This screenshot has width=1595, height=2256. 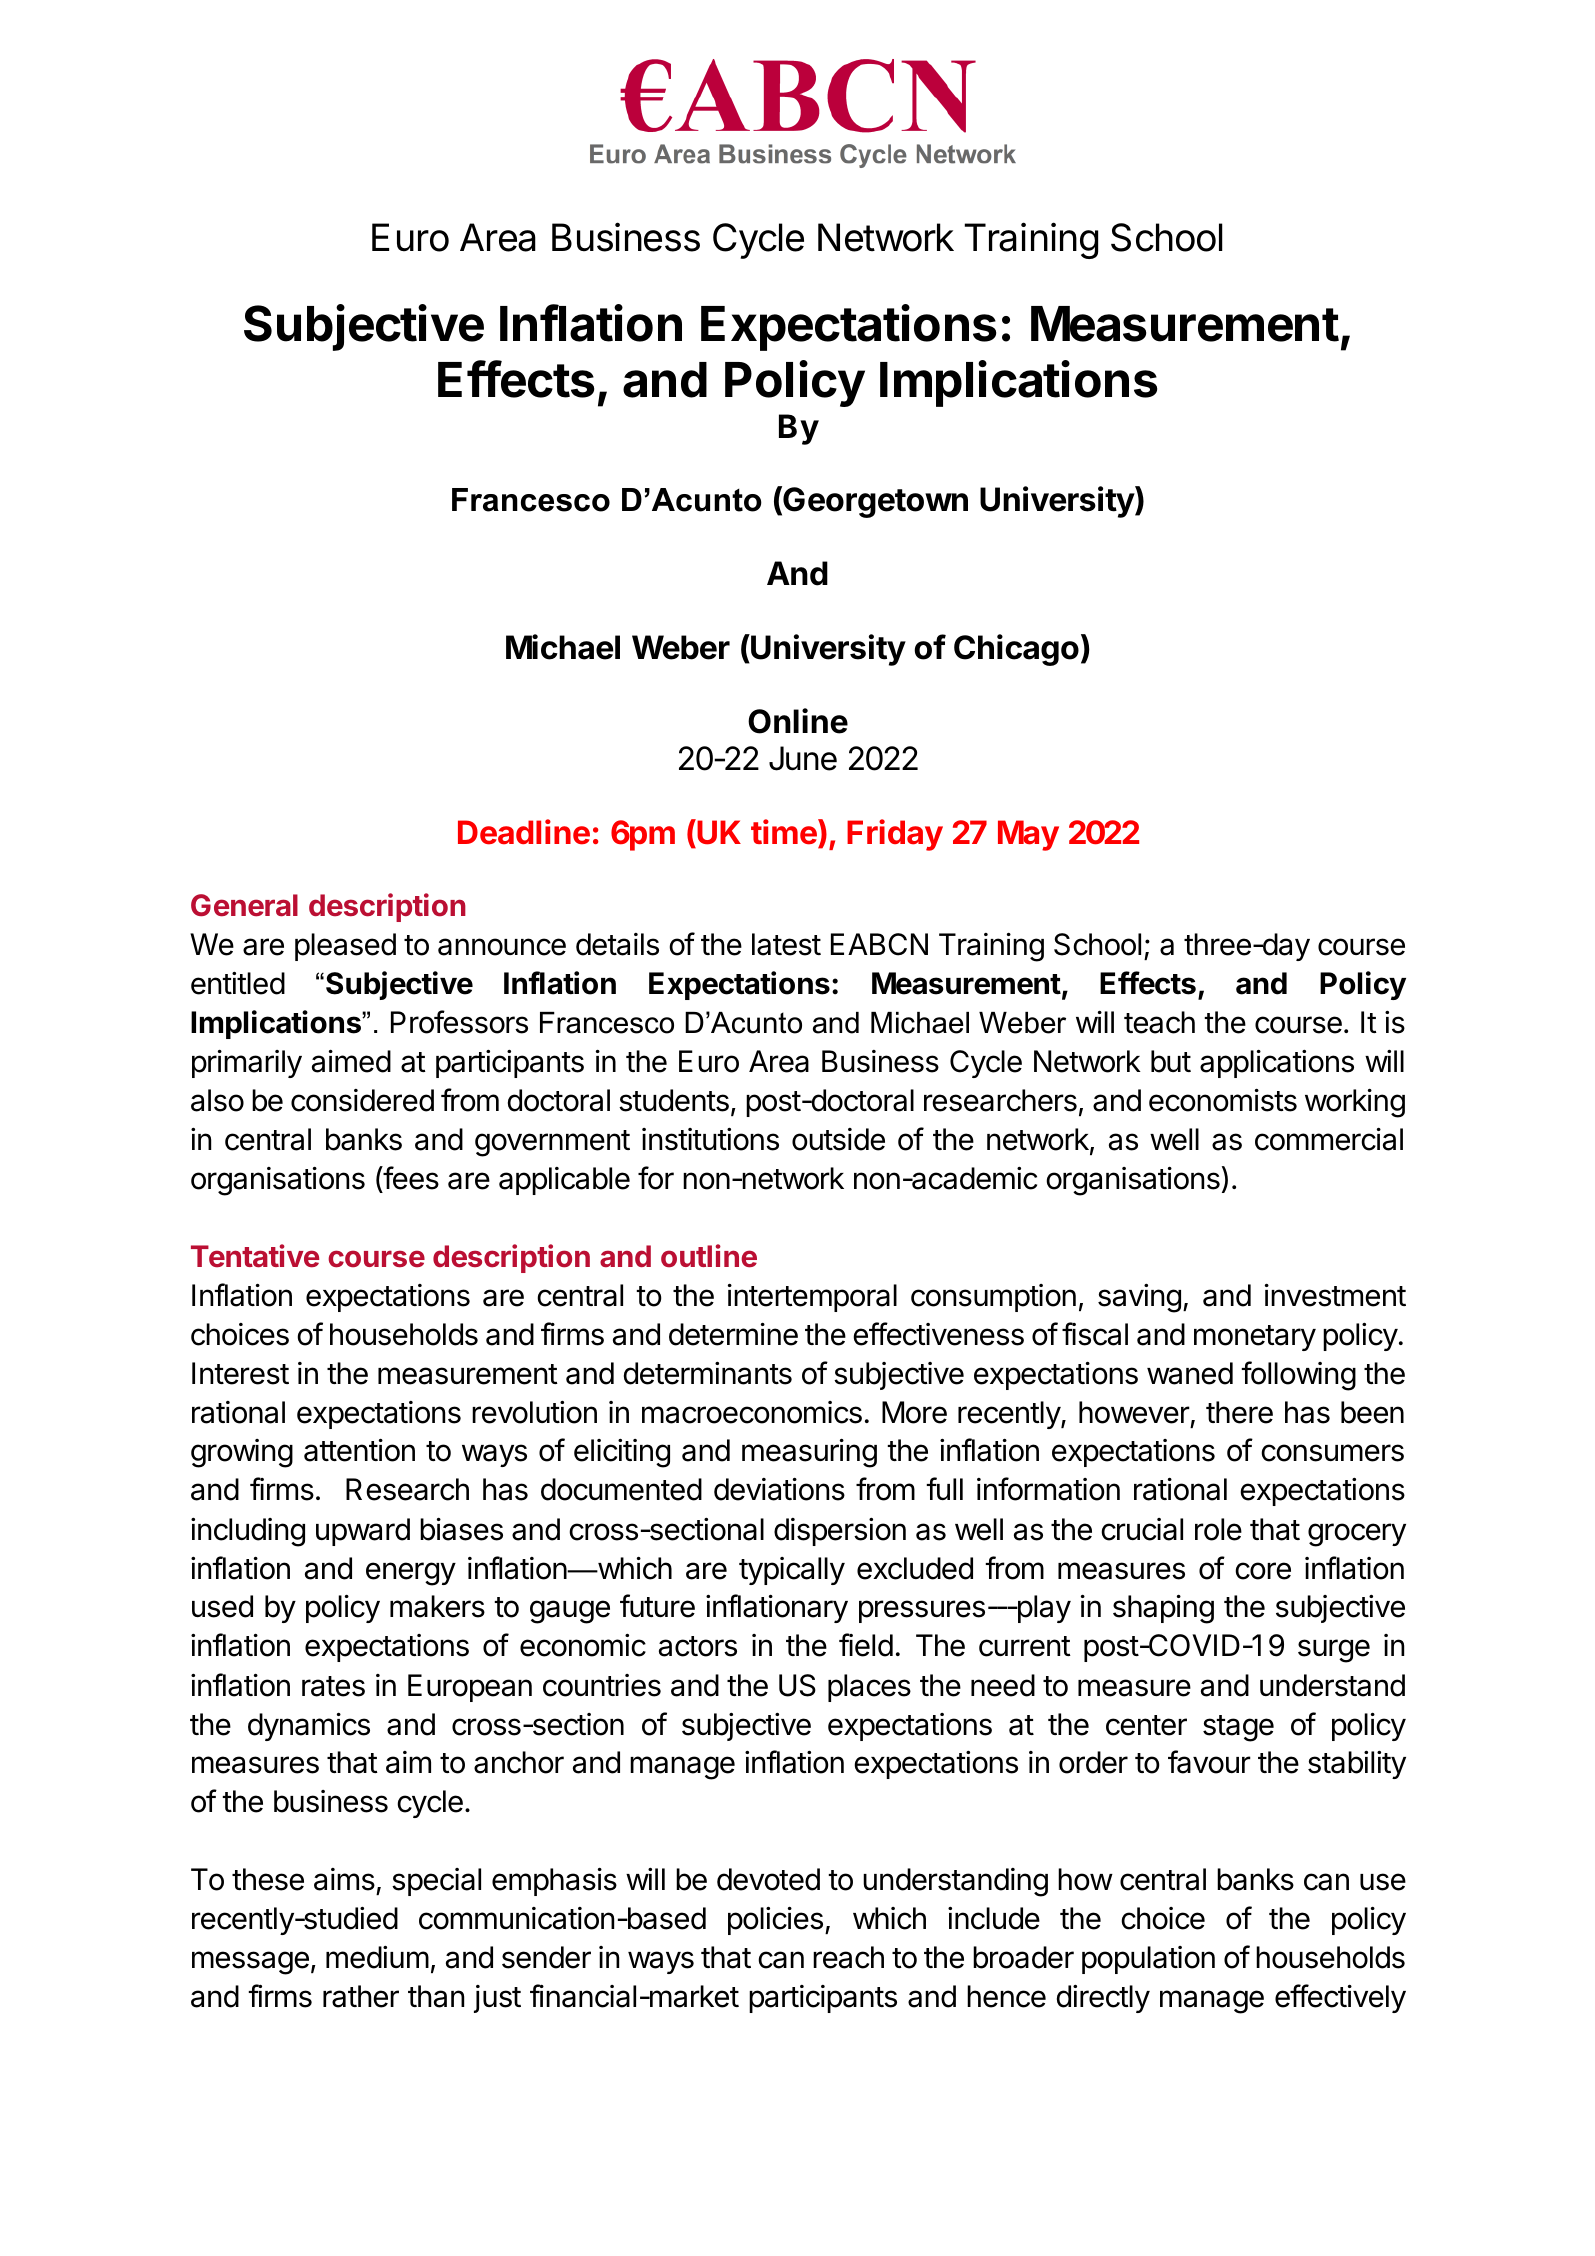 I want to click on dispersion, so click(x=840, y=1532).
